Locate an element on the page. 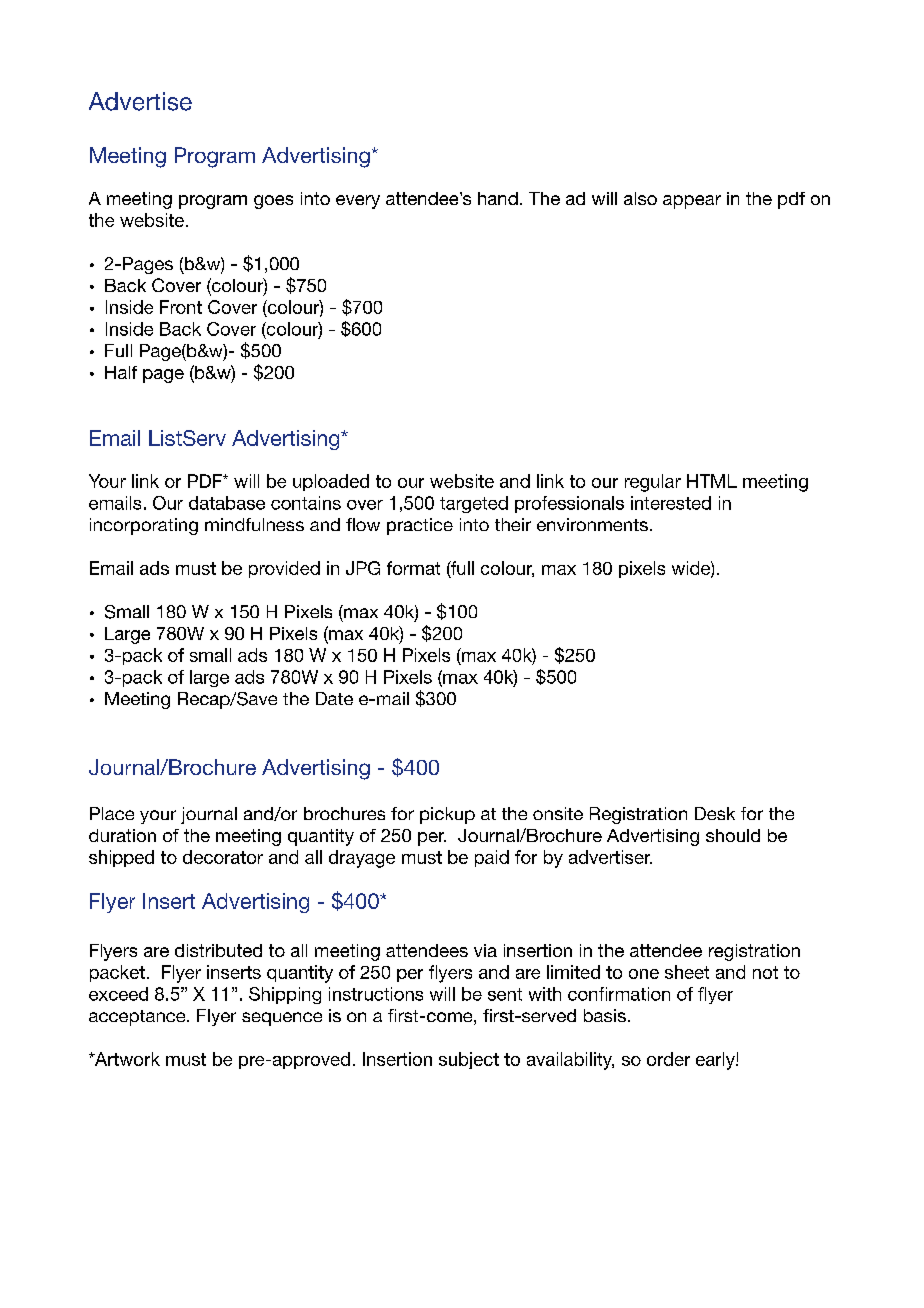  goes is located at coordinates (273, 202).
